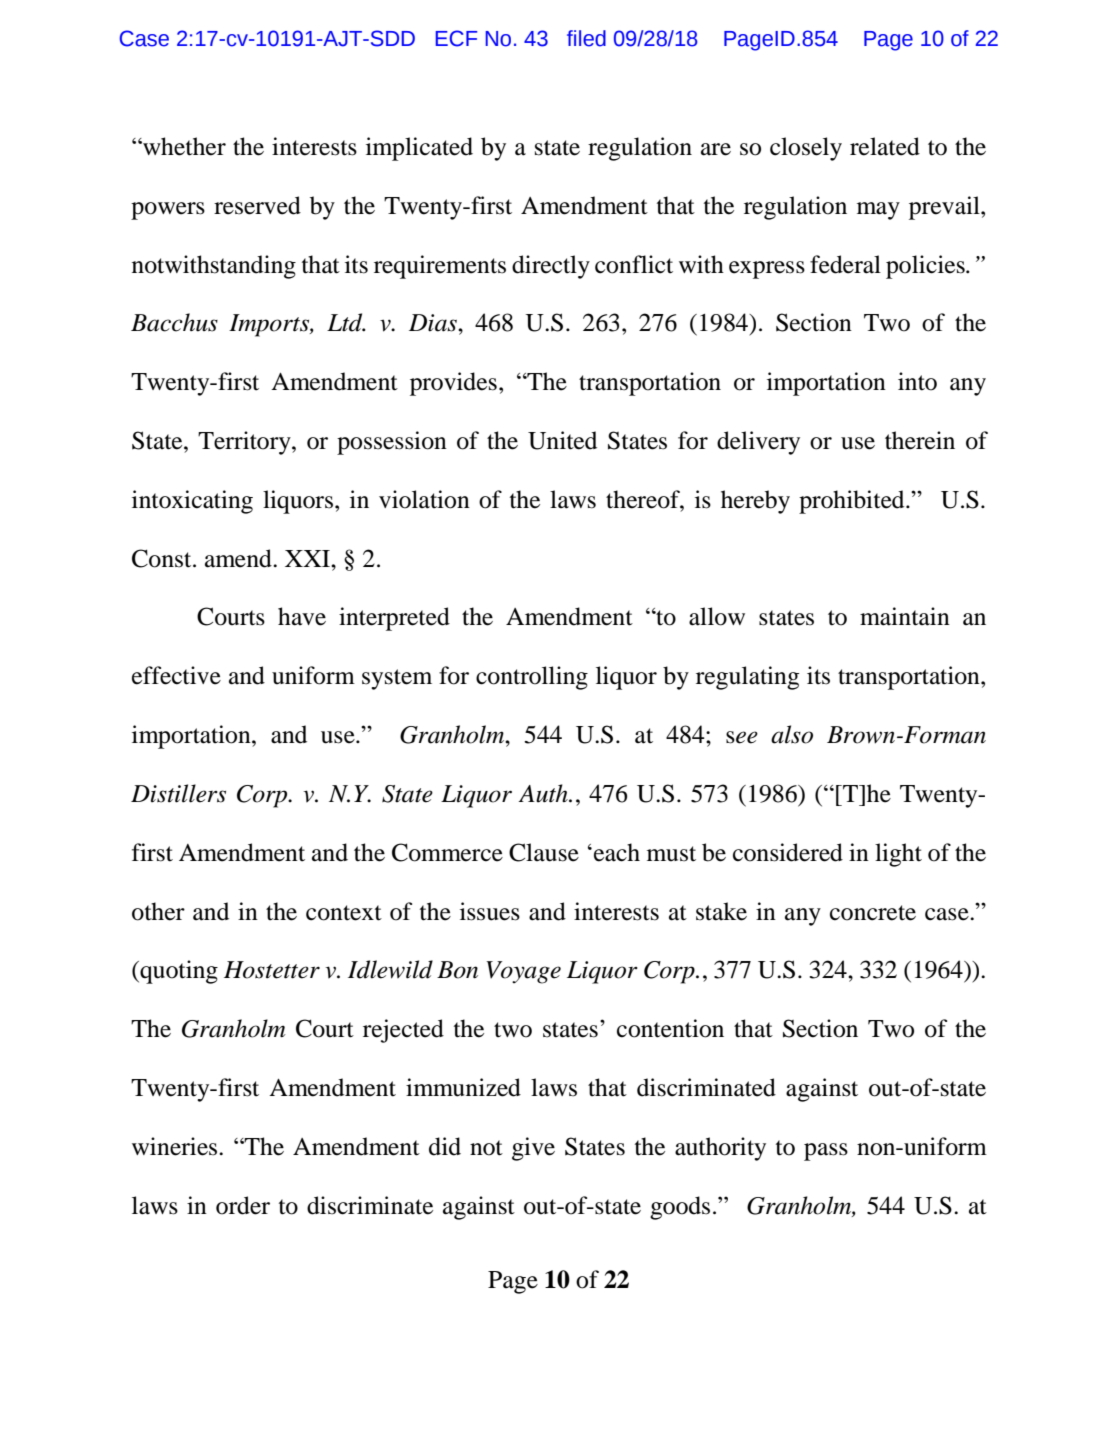  I want to click on order, so click(243, 1205).
